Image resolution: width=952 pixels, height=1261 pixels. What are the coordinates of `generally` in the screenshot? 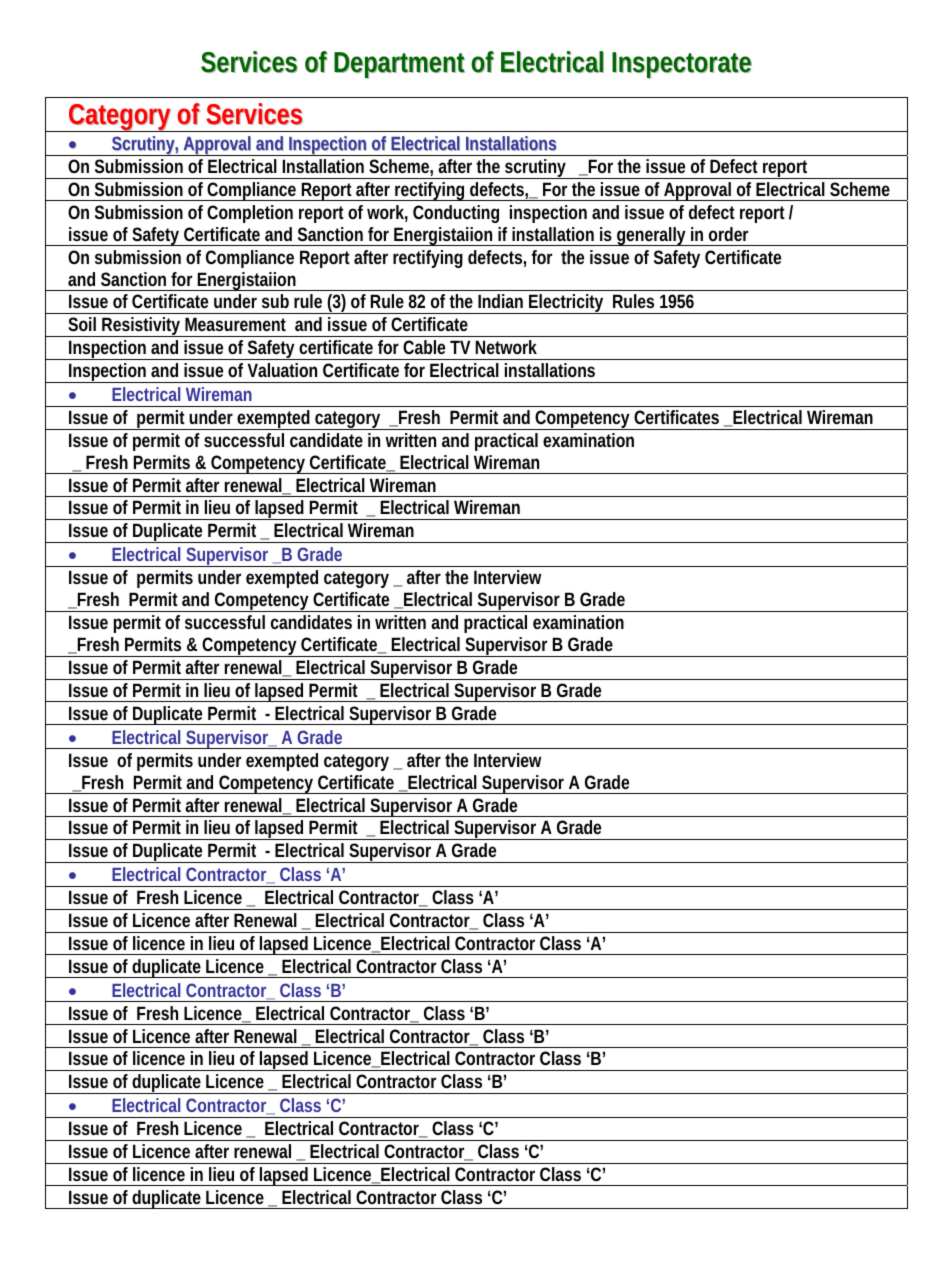 It's located at (652, 236).
